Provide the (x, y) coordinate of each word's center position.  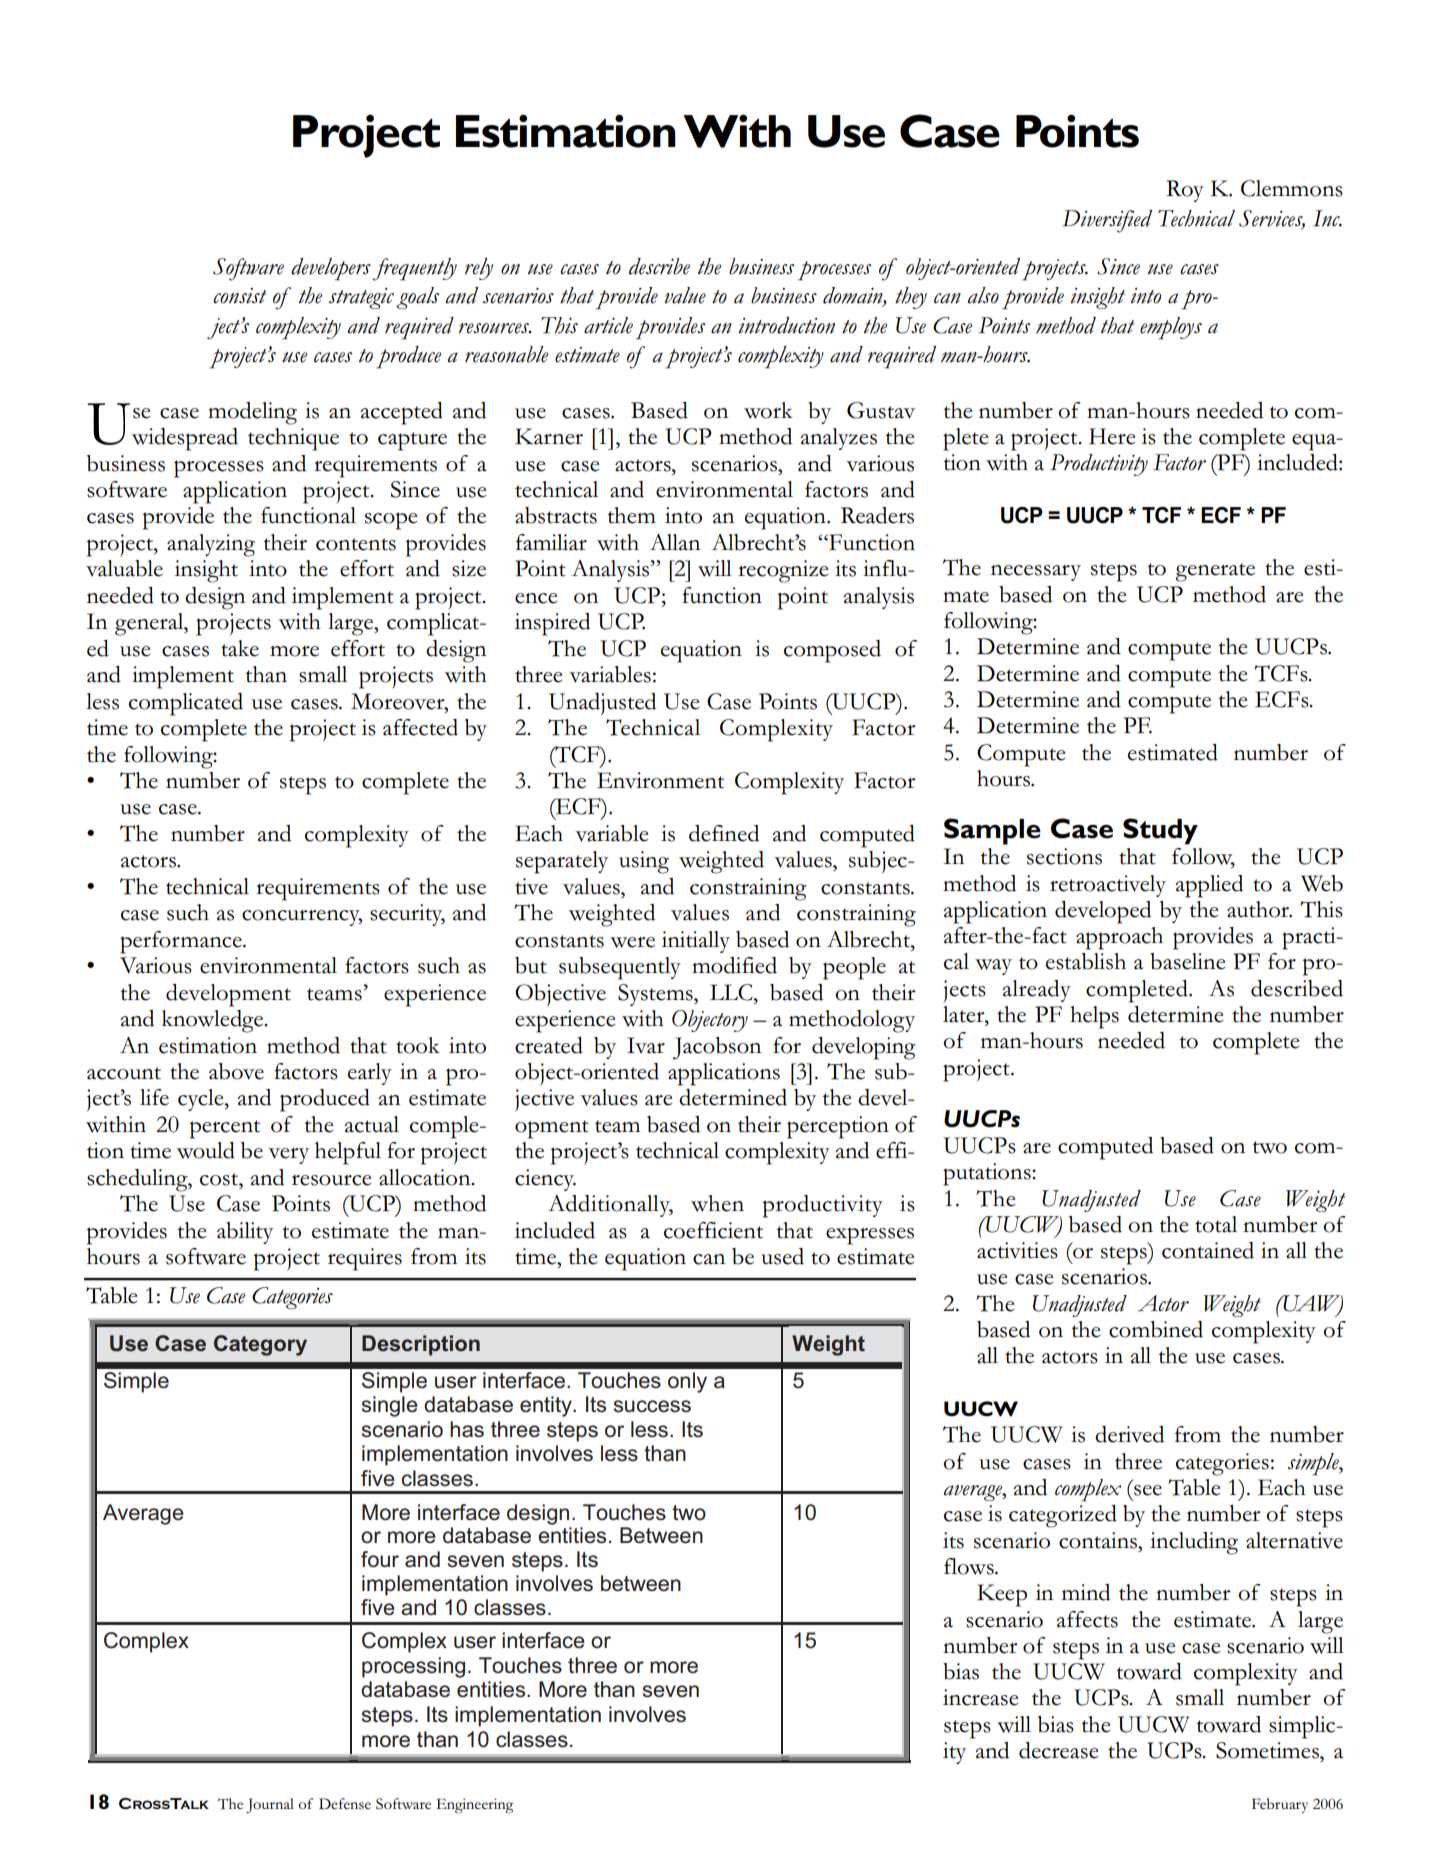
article (608, 325)
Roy (1185, 191)
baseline (1187, 961)
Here (1112, 436)
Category (260, 1345)
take (240, 648)
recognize (783, 571)
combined (1156, 1329)
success (652, 1406)
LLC (732, 992)
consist (240, 296)
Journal (270, 1805)
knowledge (214, 1021)
